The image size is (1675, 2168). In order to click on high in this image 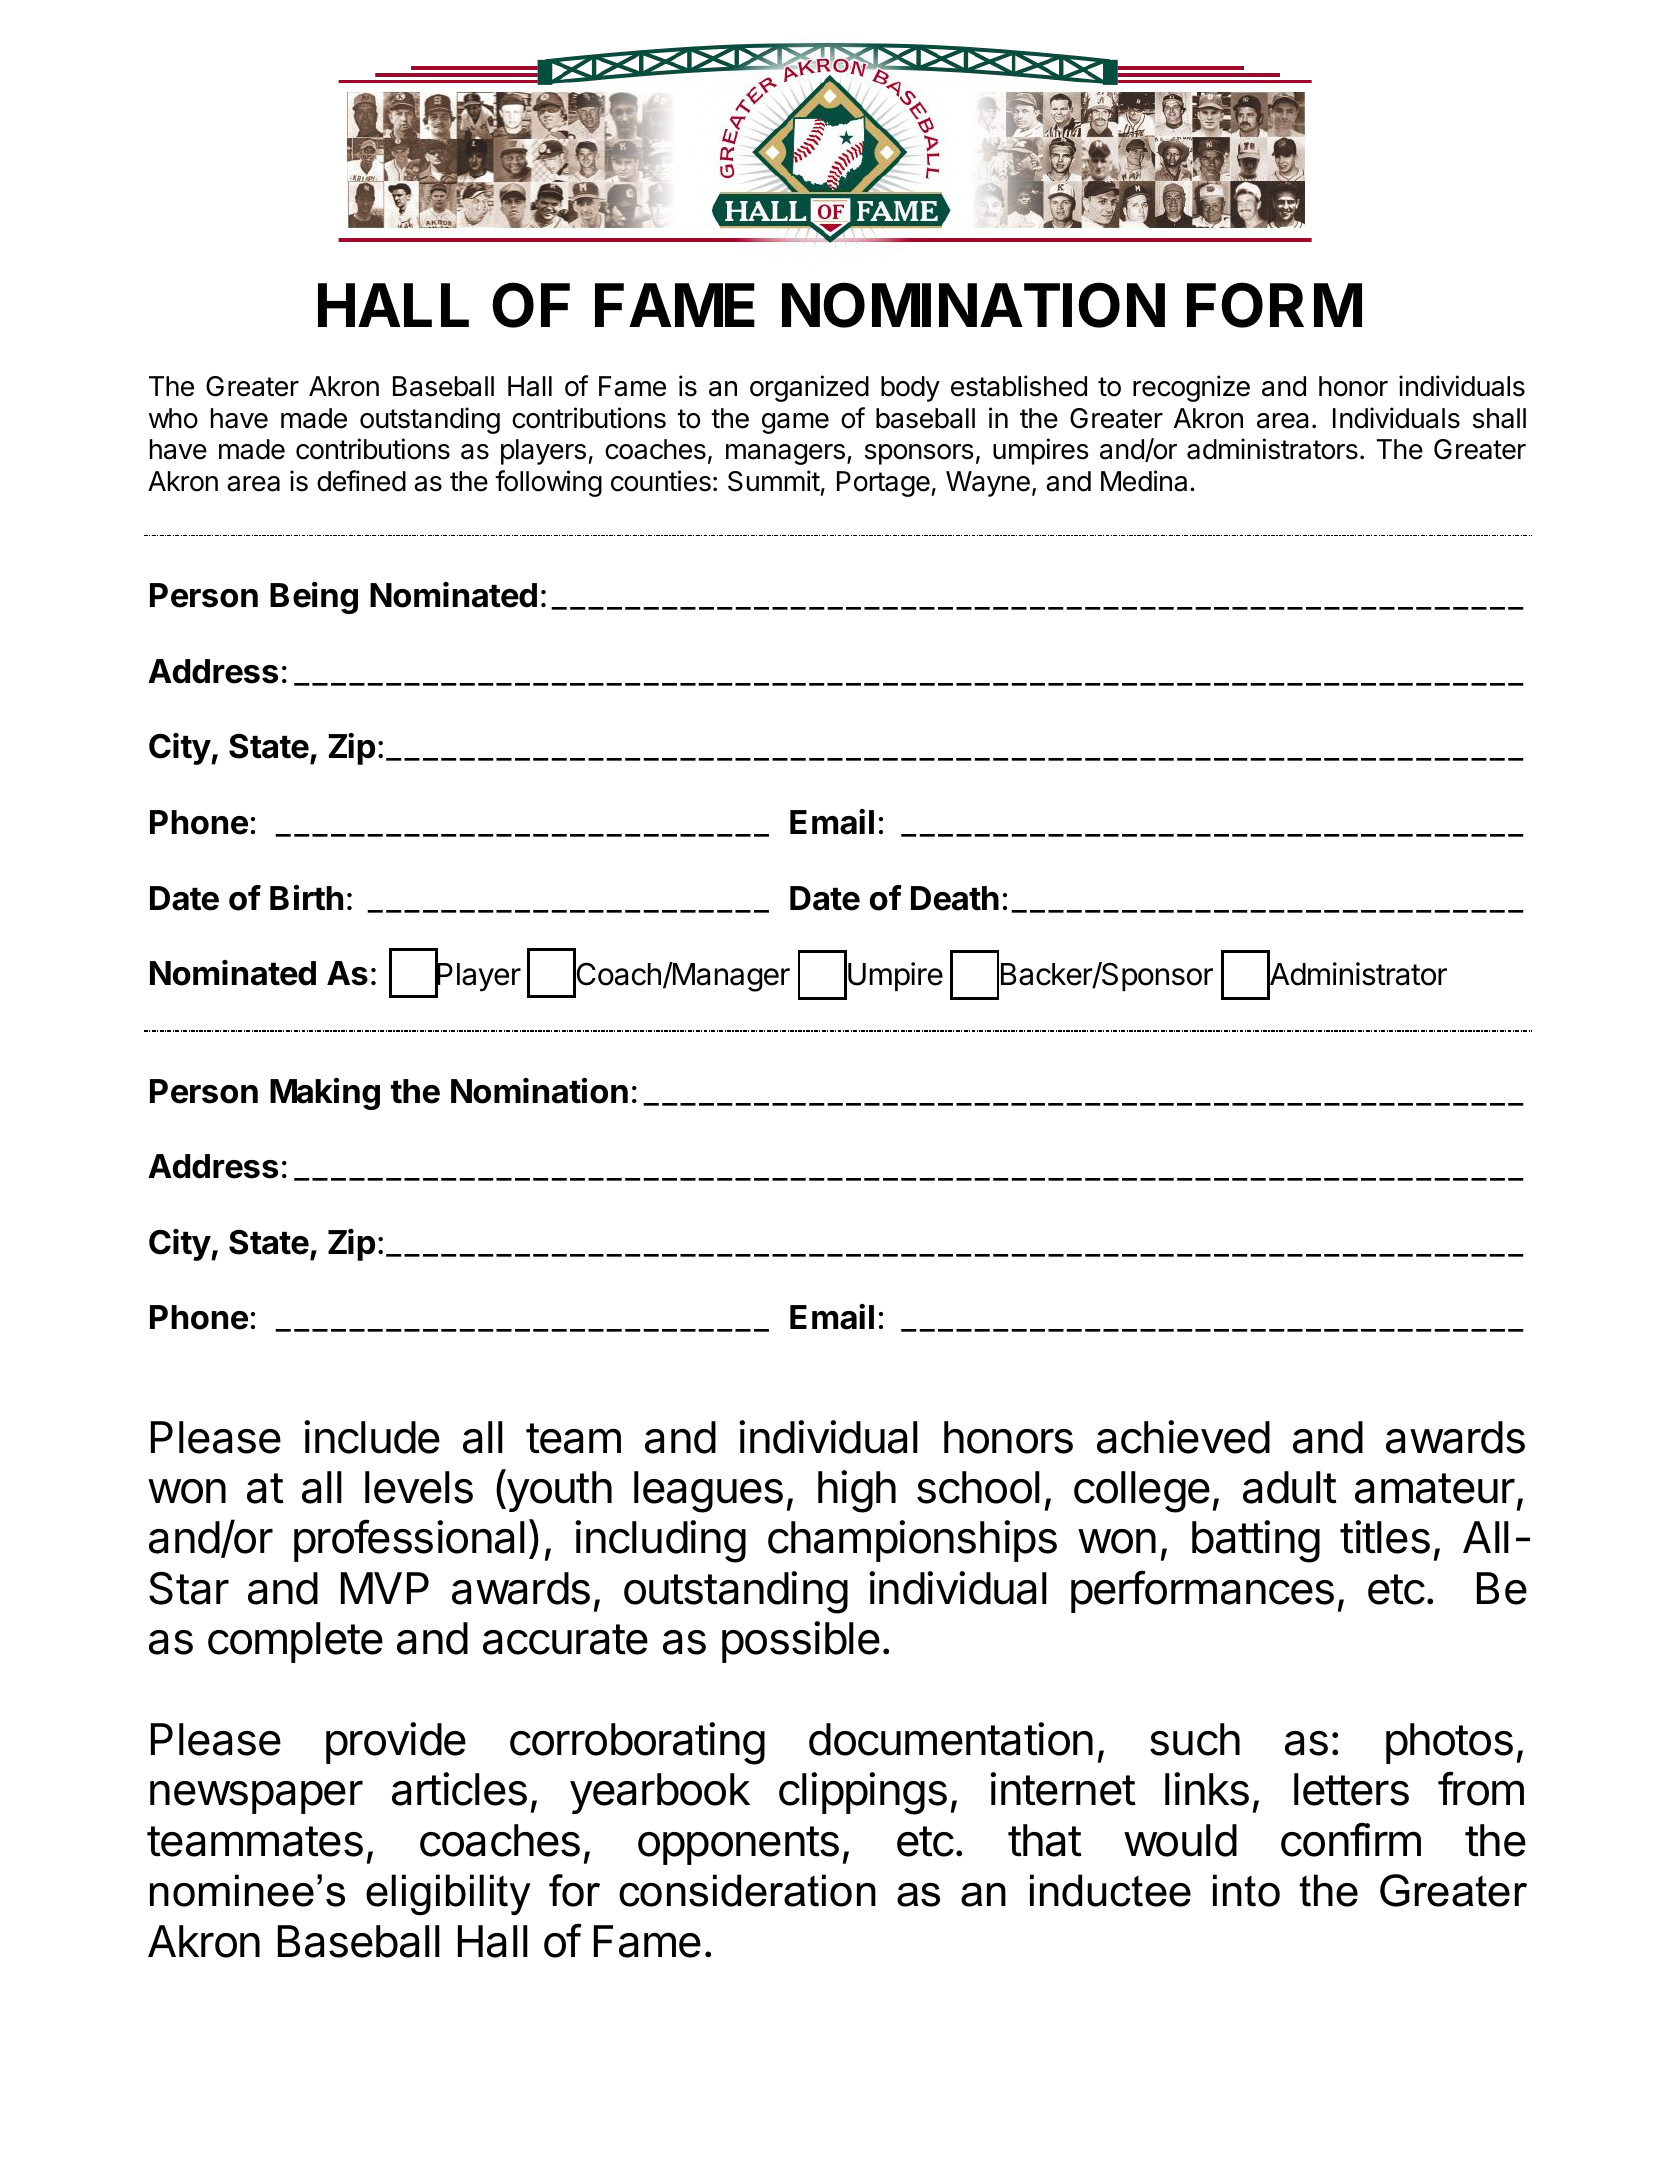, I will do `click(857, 1491)`.
